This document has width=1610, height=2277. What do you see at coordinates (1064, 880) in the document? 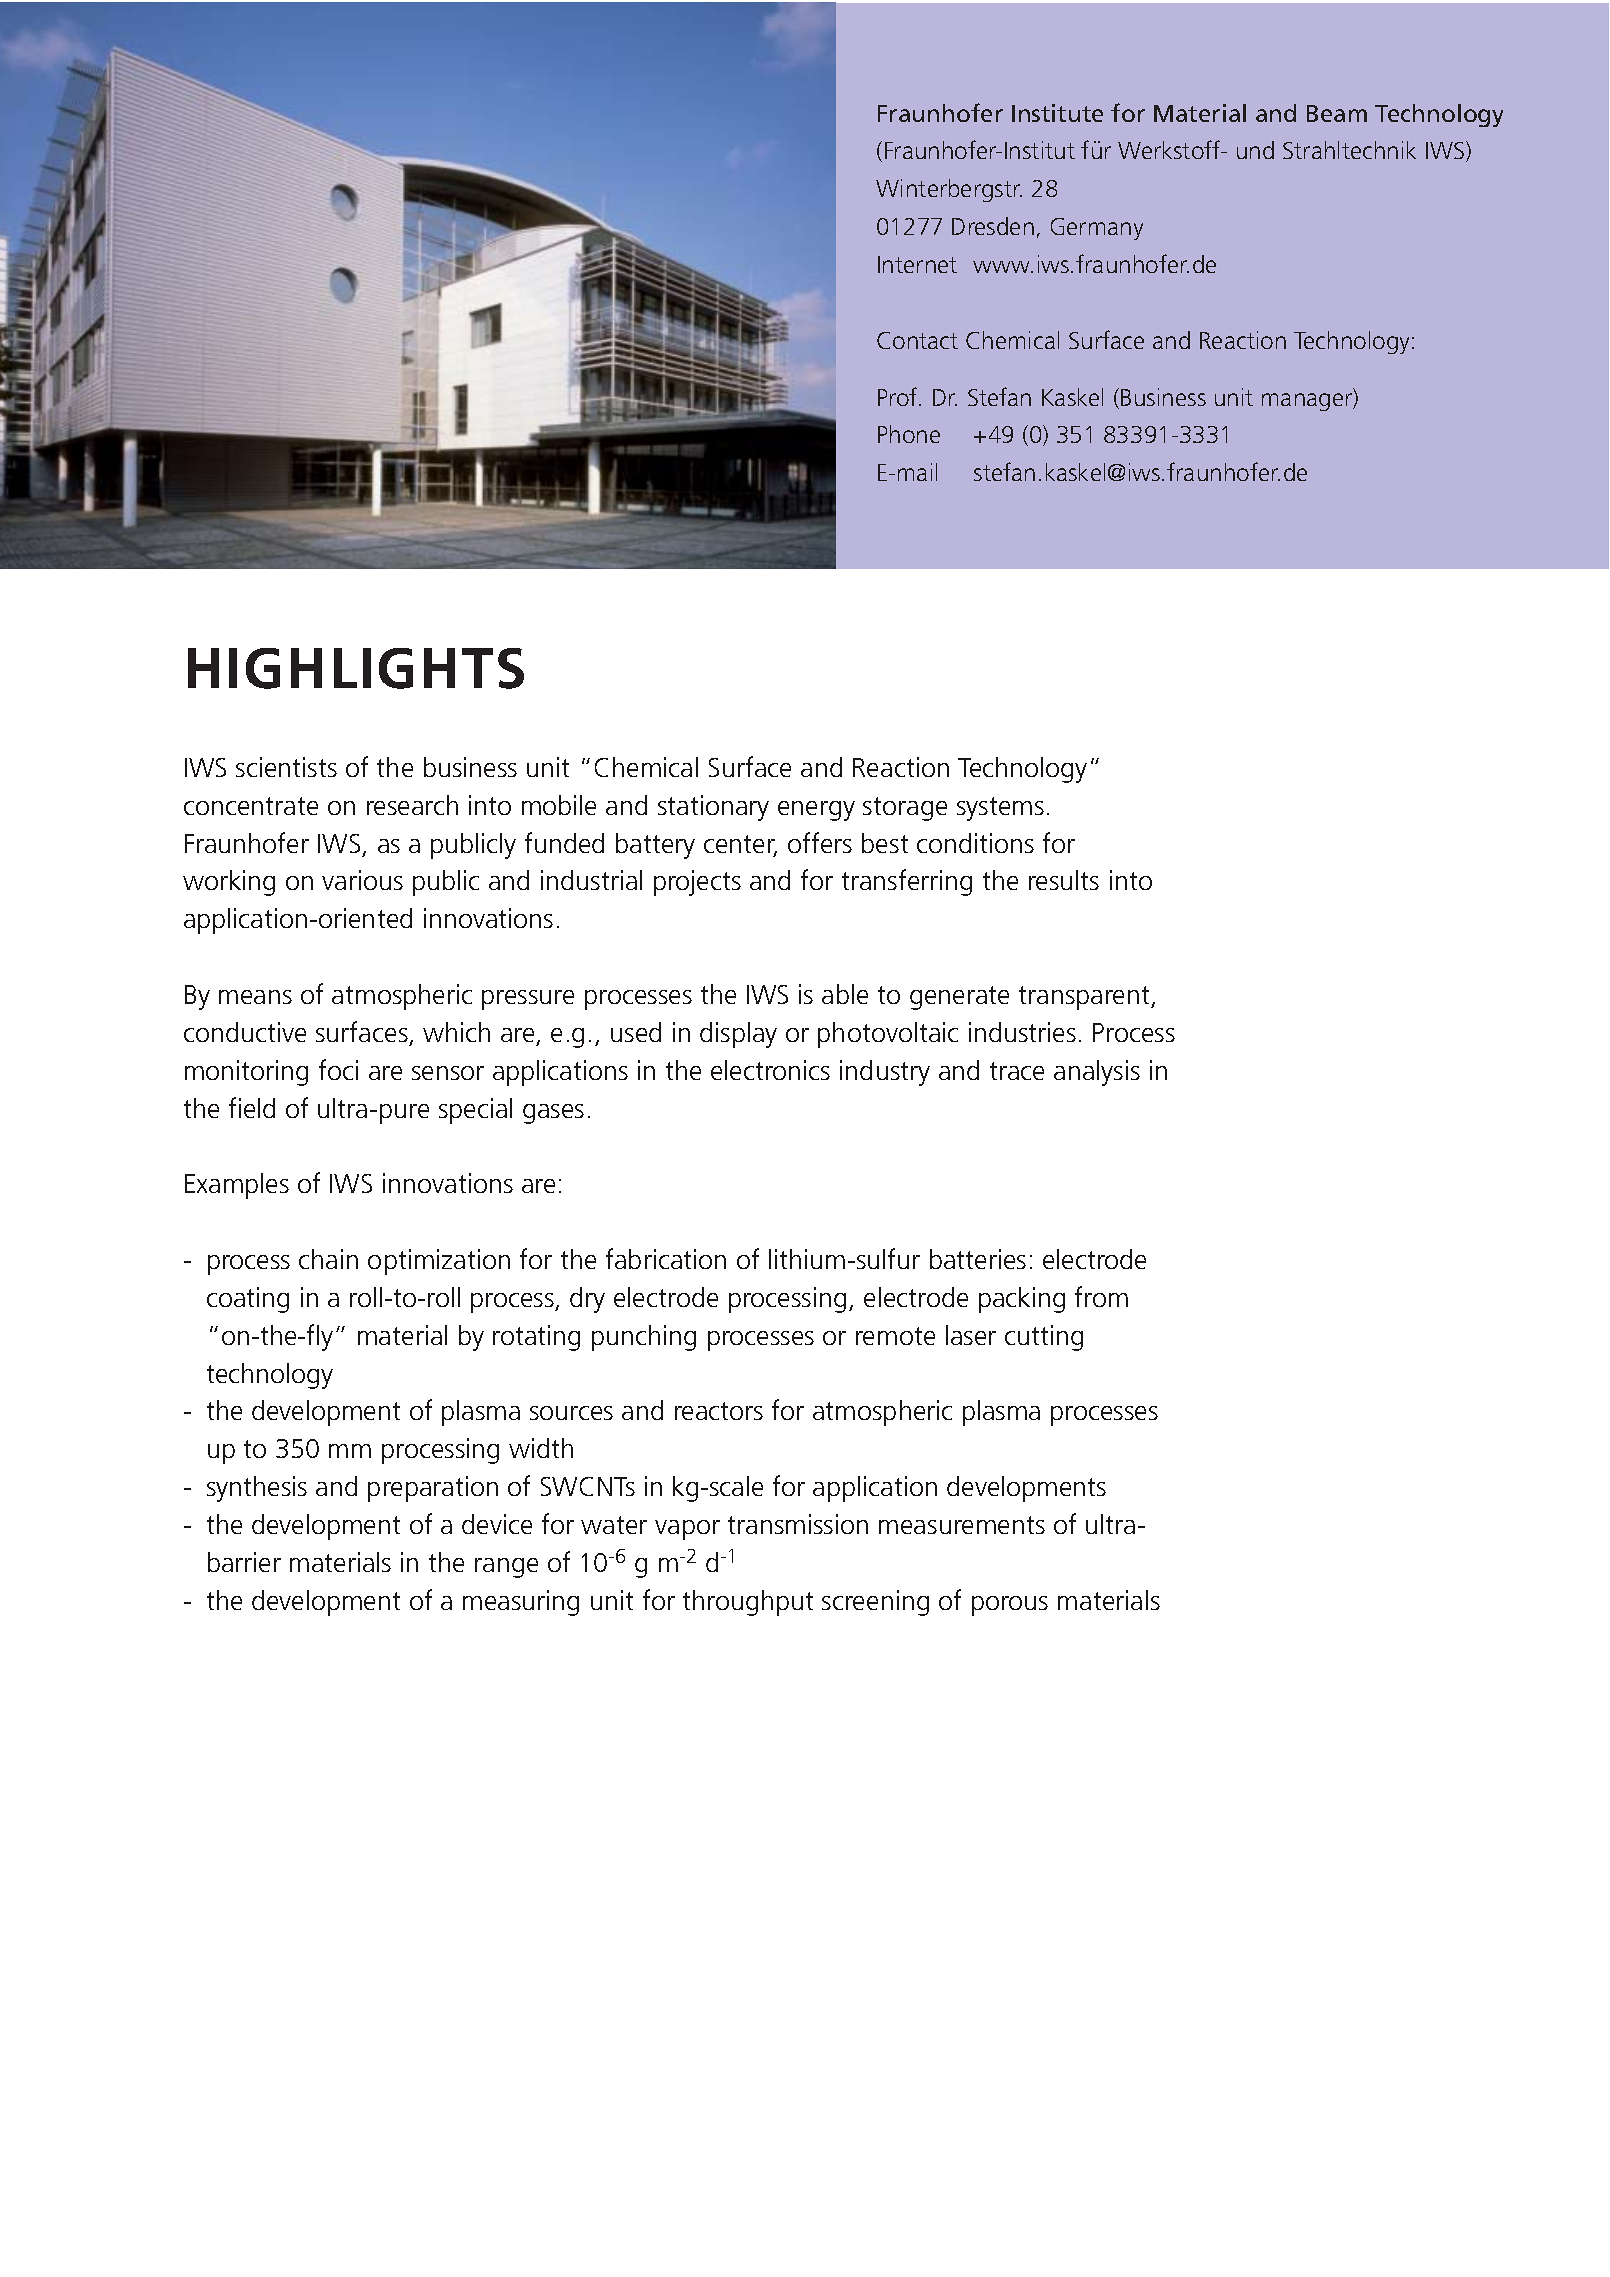
I see `results` at bounding box center [1064, 880].
